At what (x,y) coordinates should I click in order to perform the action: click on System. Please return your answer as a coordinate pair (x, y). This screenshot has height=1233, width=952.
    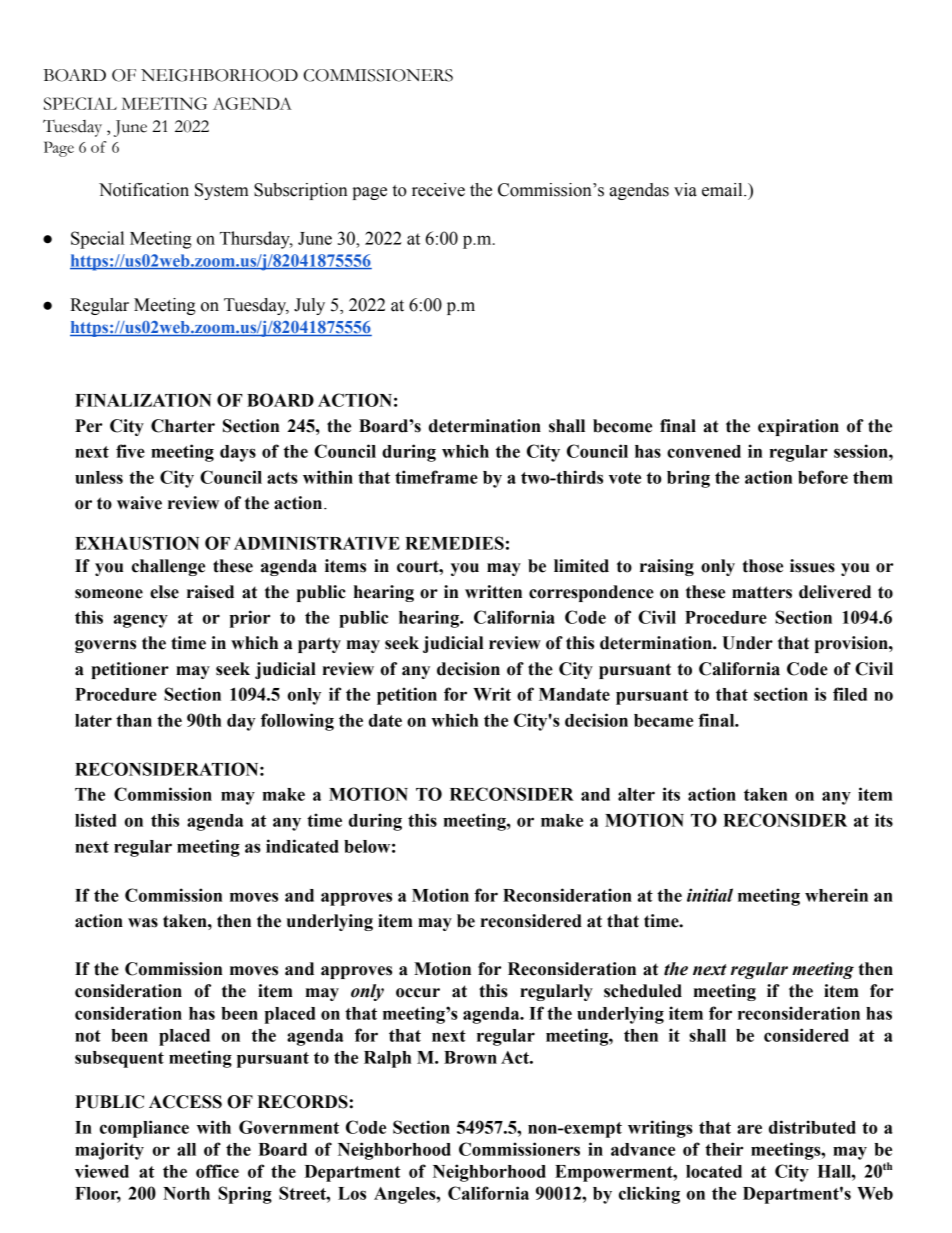
    Looking at the image, I should click on (222, 191).
